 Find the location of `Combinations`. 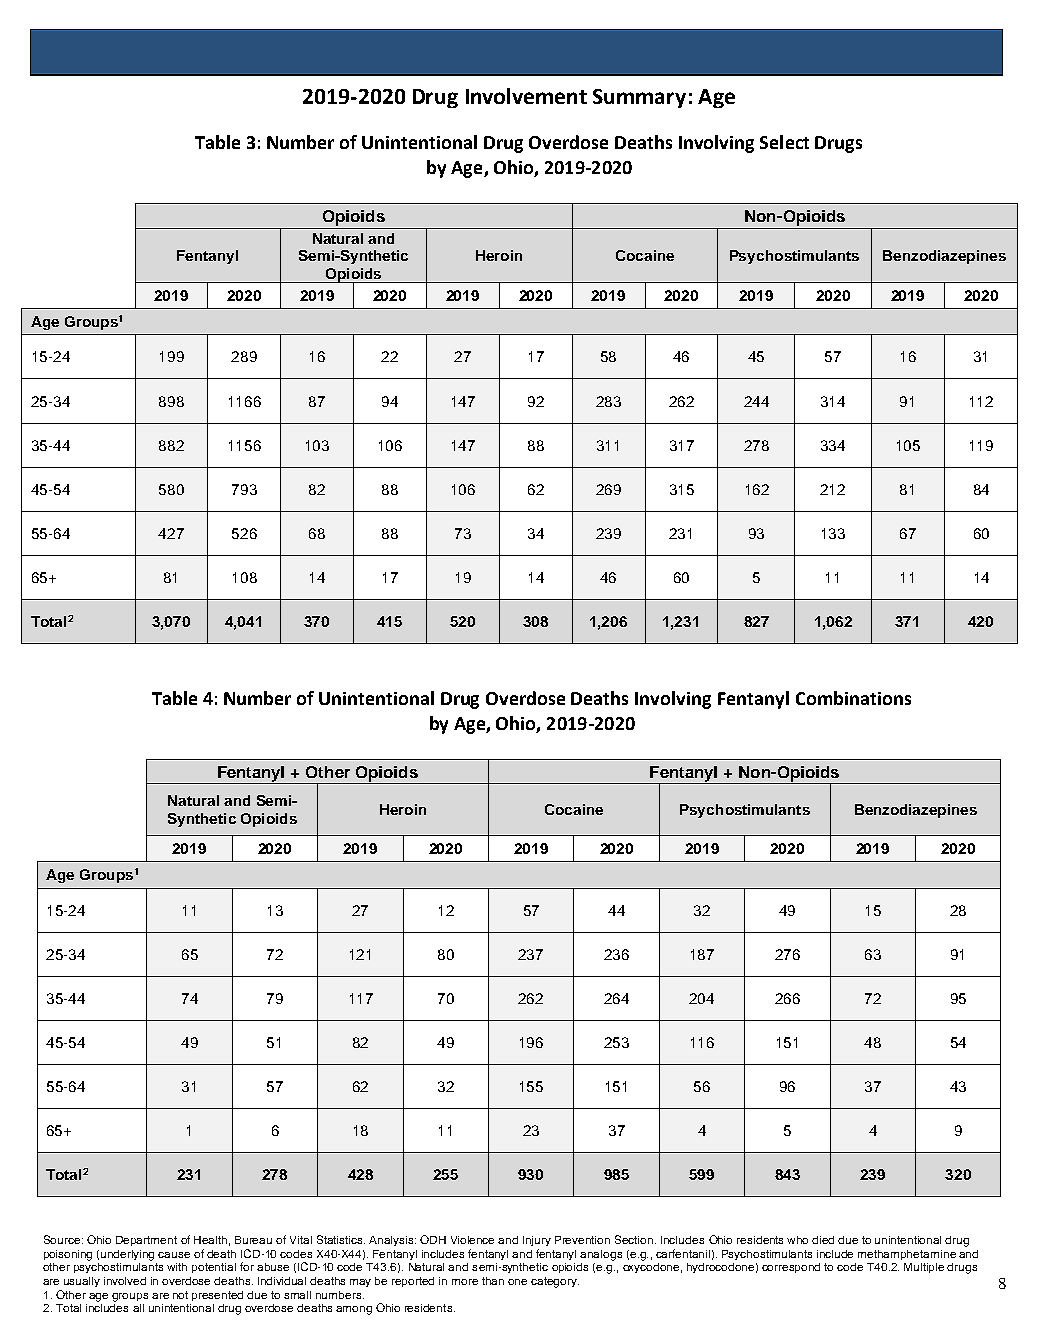

Combinations is located at coordinates (853, 698).
